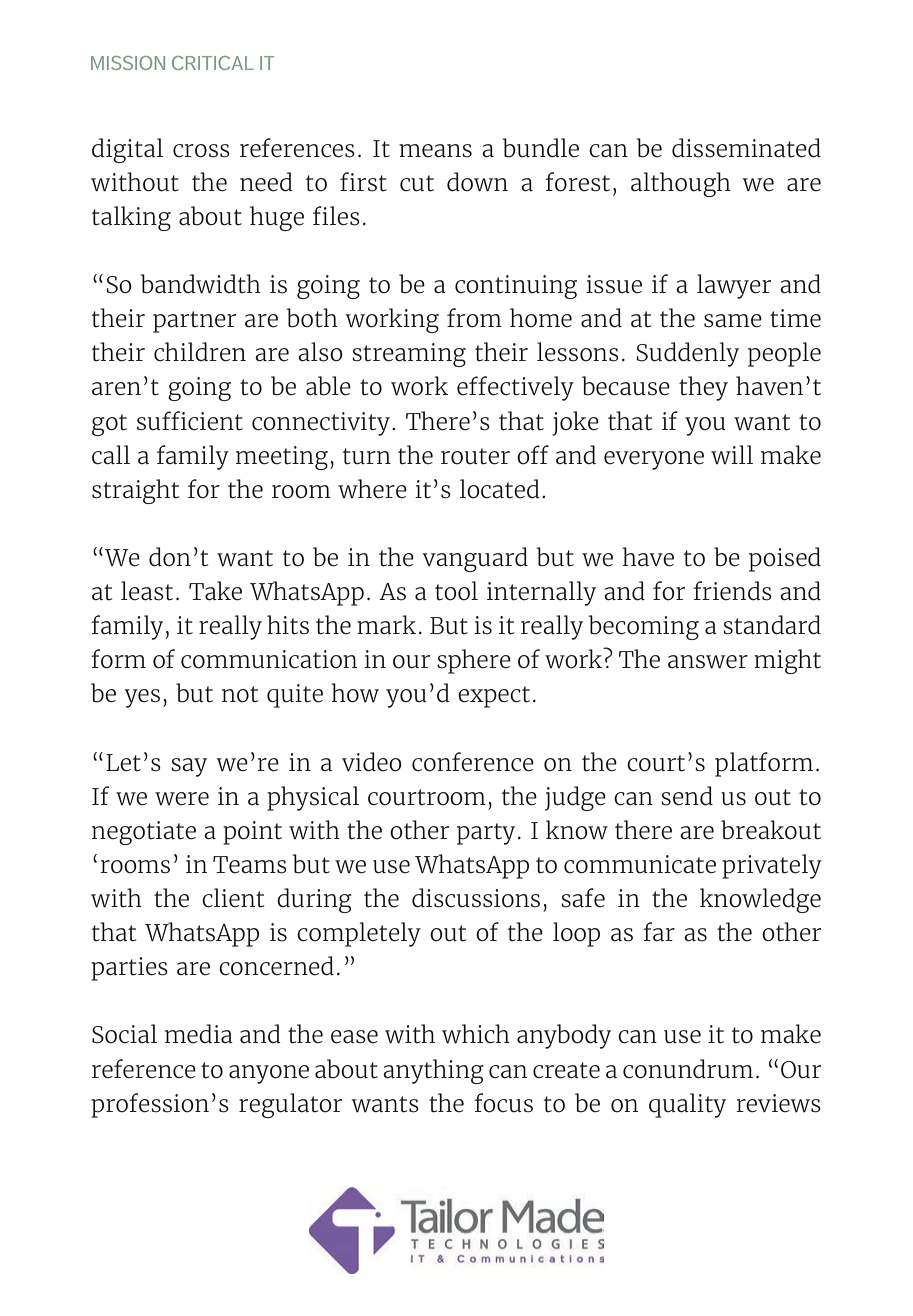 The width and height of the document is (913, 1316). Describe the element at coordinates (732, 591) in the document. I see `friends` at that location.
